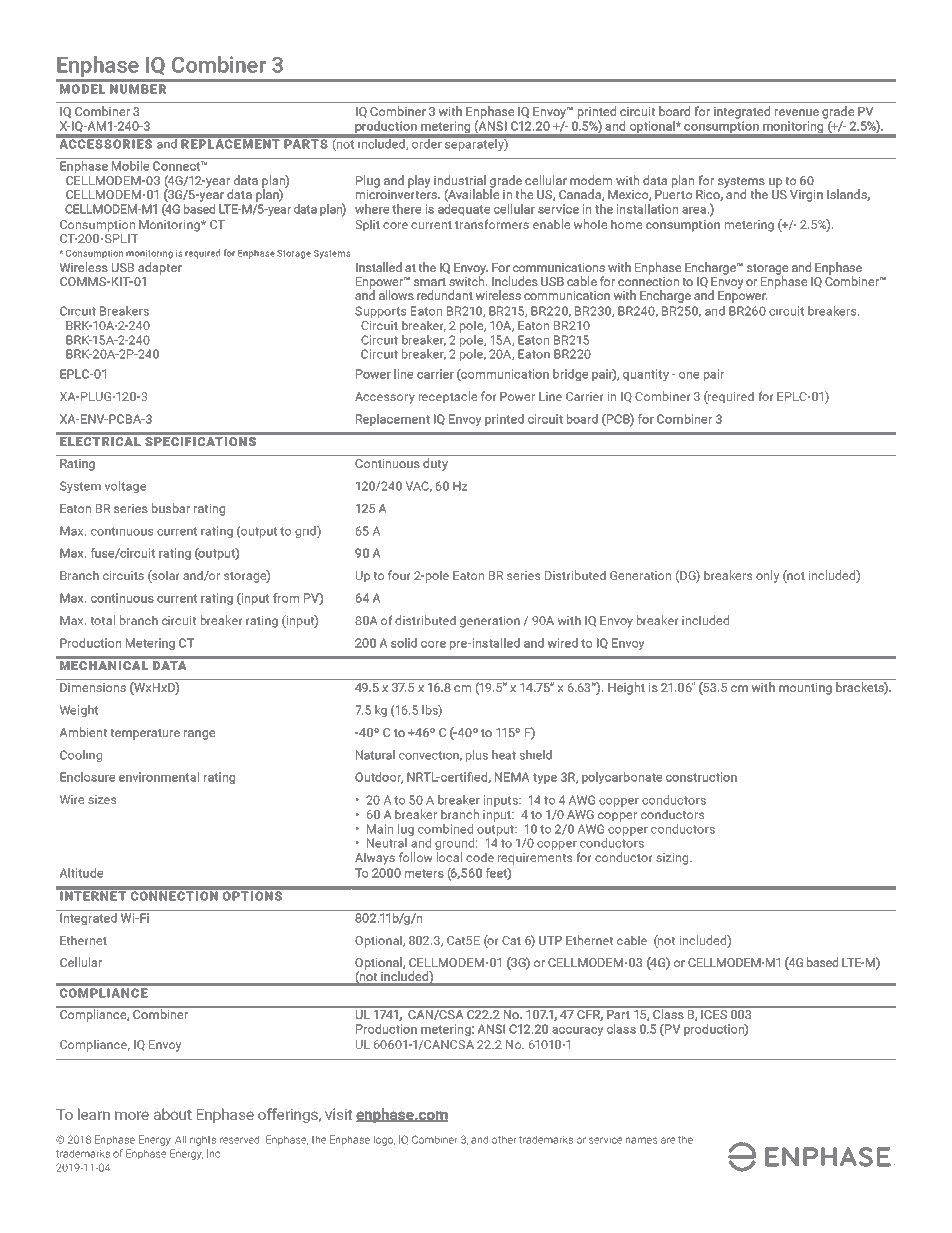 This image has width=952, height=1233. What do you see at coordinates (701, 777) in the image?
I see `construction` at bounding box center [701, 777].
